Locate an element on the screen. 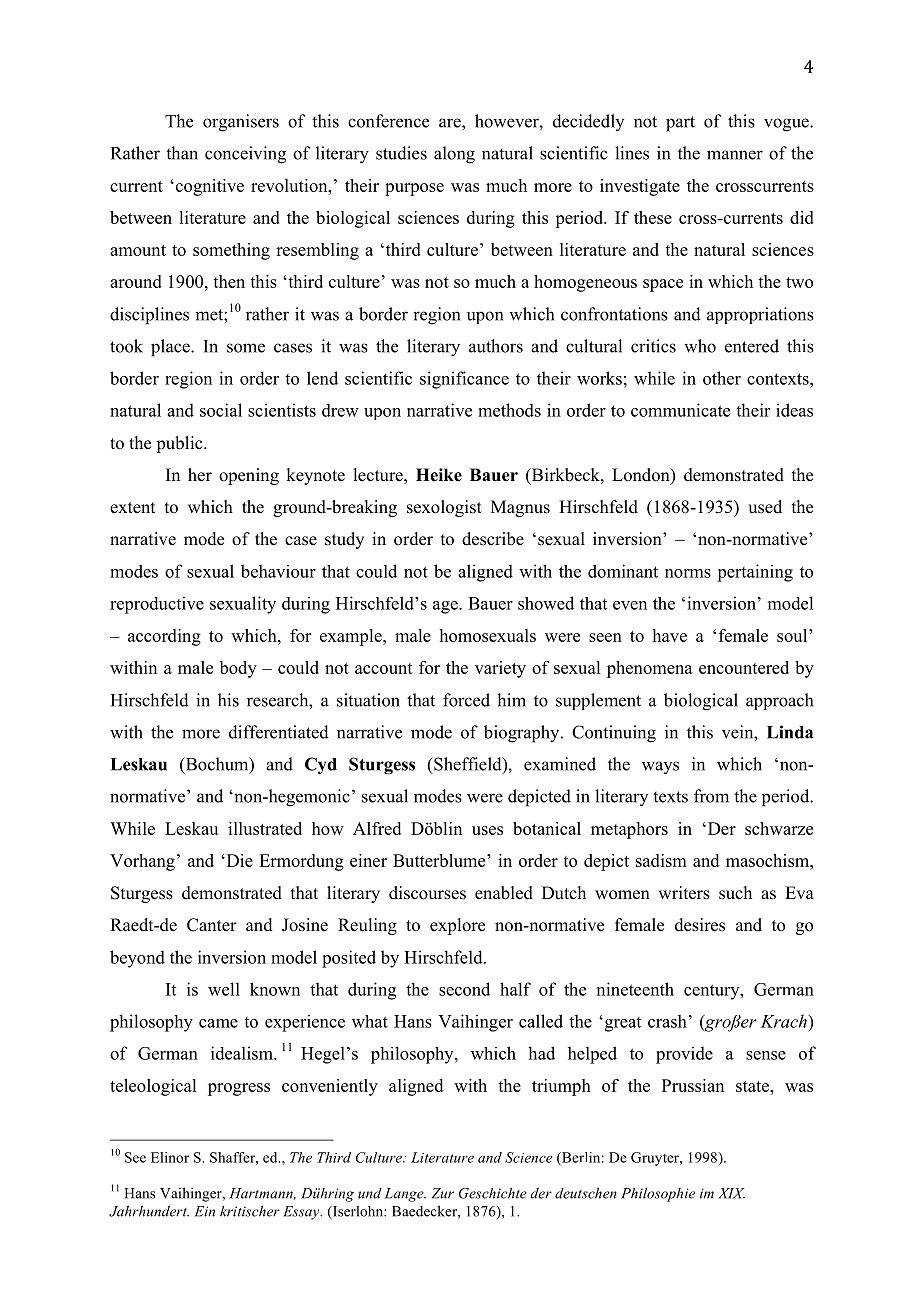 The image size is (924, 1308). sexologist is located at coordinates (444, 508).
